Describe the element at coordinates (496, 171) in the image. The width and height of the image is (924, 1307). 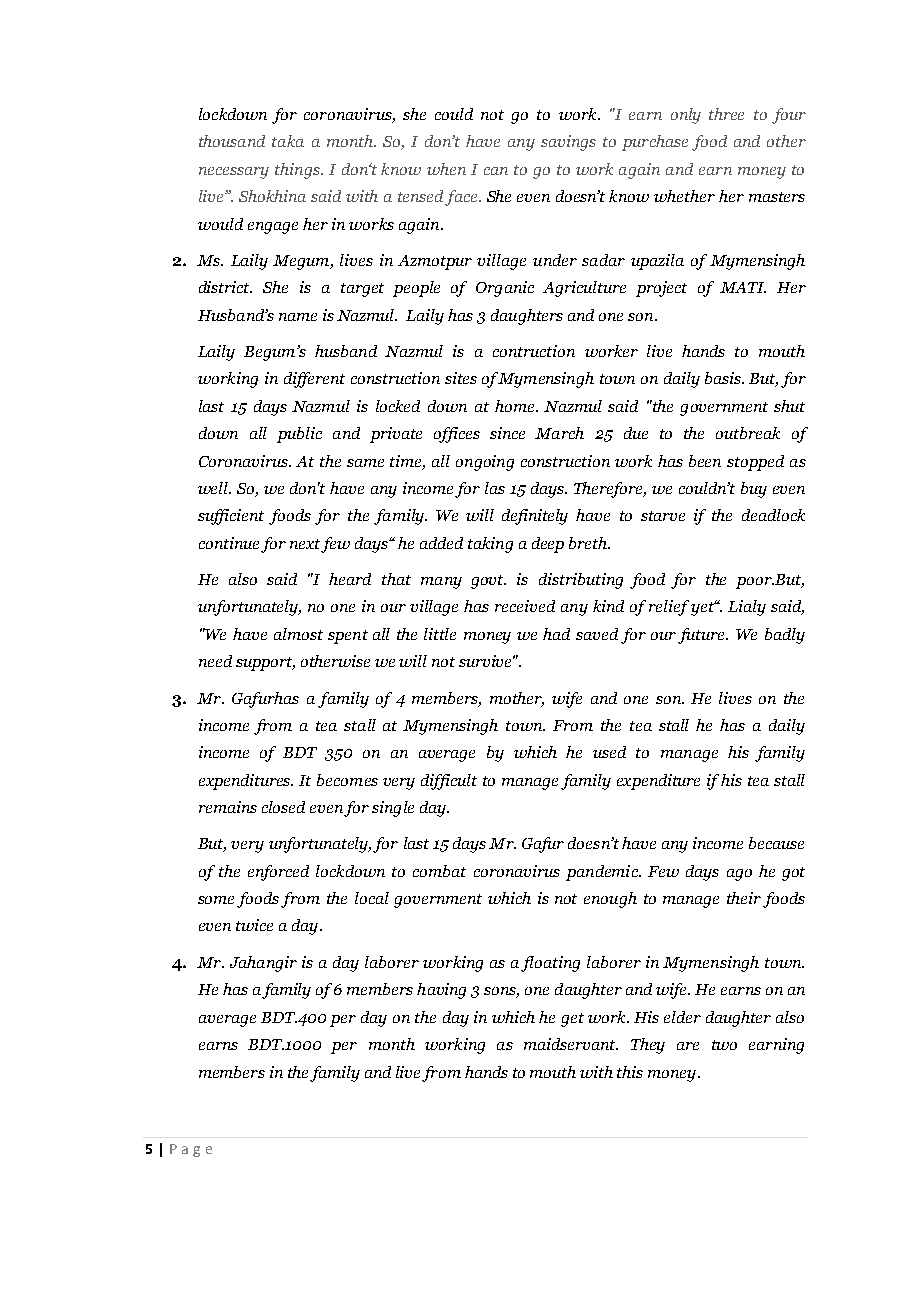
I see `can` at that location.
